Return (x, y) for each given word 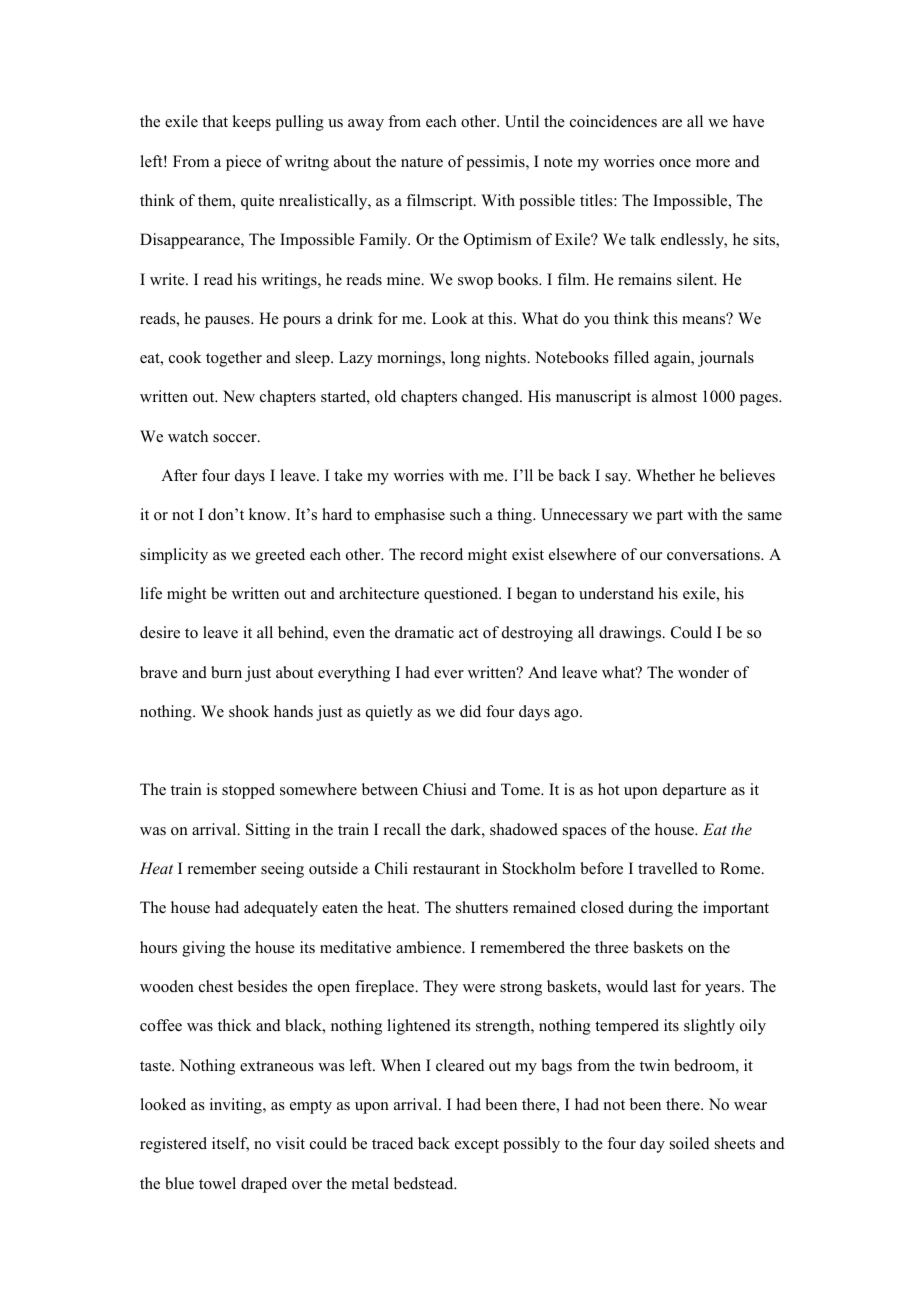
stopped (248, 791)
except (477, 1146)
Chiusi (444, 789)
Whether (665, 475)
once (675, 163)
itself (230, 1144)
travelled (668, 868)
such (465, 514)
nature (422, 162)
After (179, 475)
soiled (690, 1143)
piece (243, 163)
